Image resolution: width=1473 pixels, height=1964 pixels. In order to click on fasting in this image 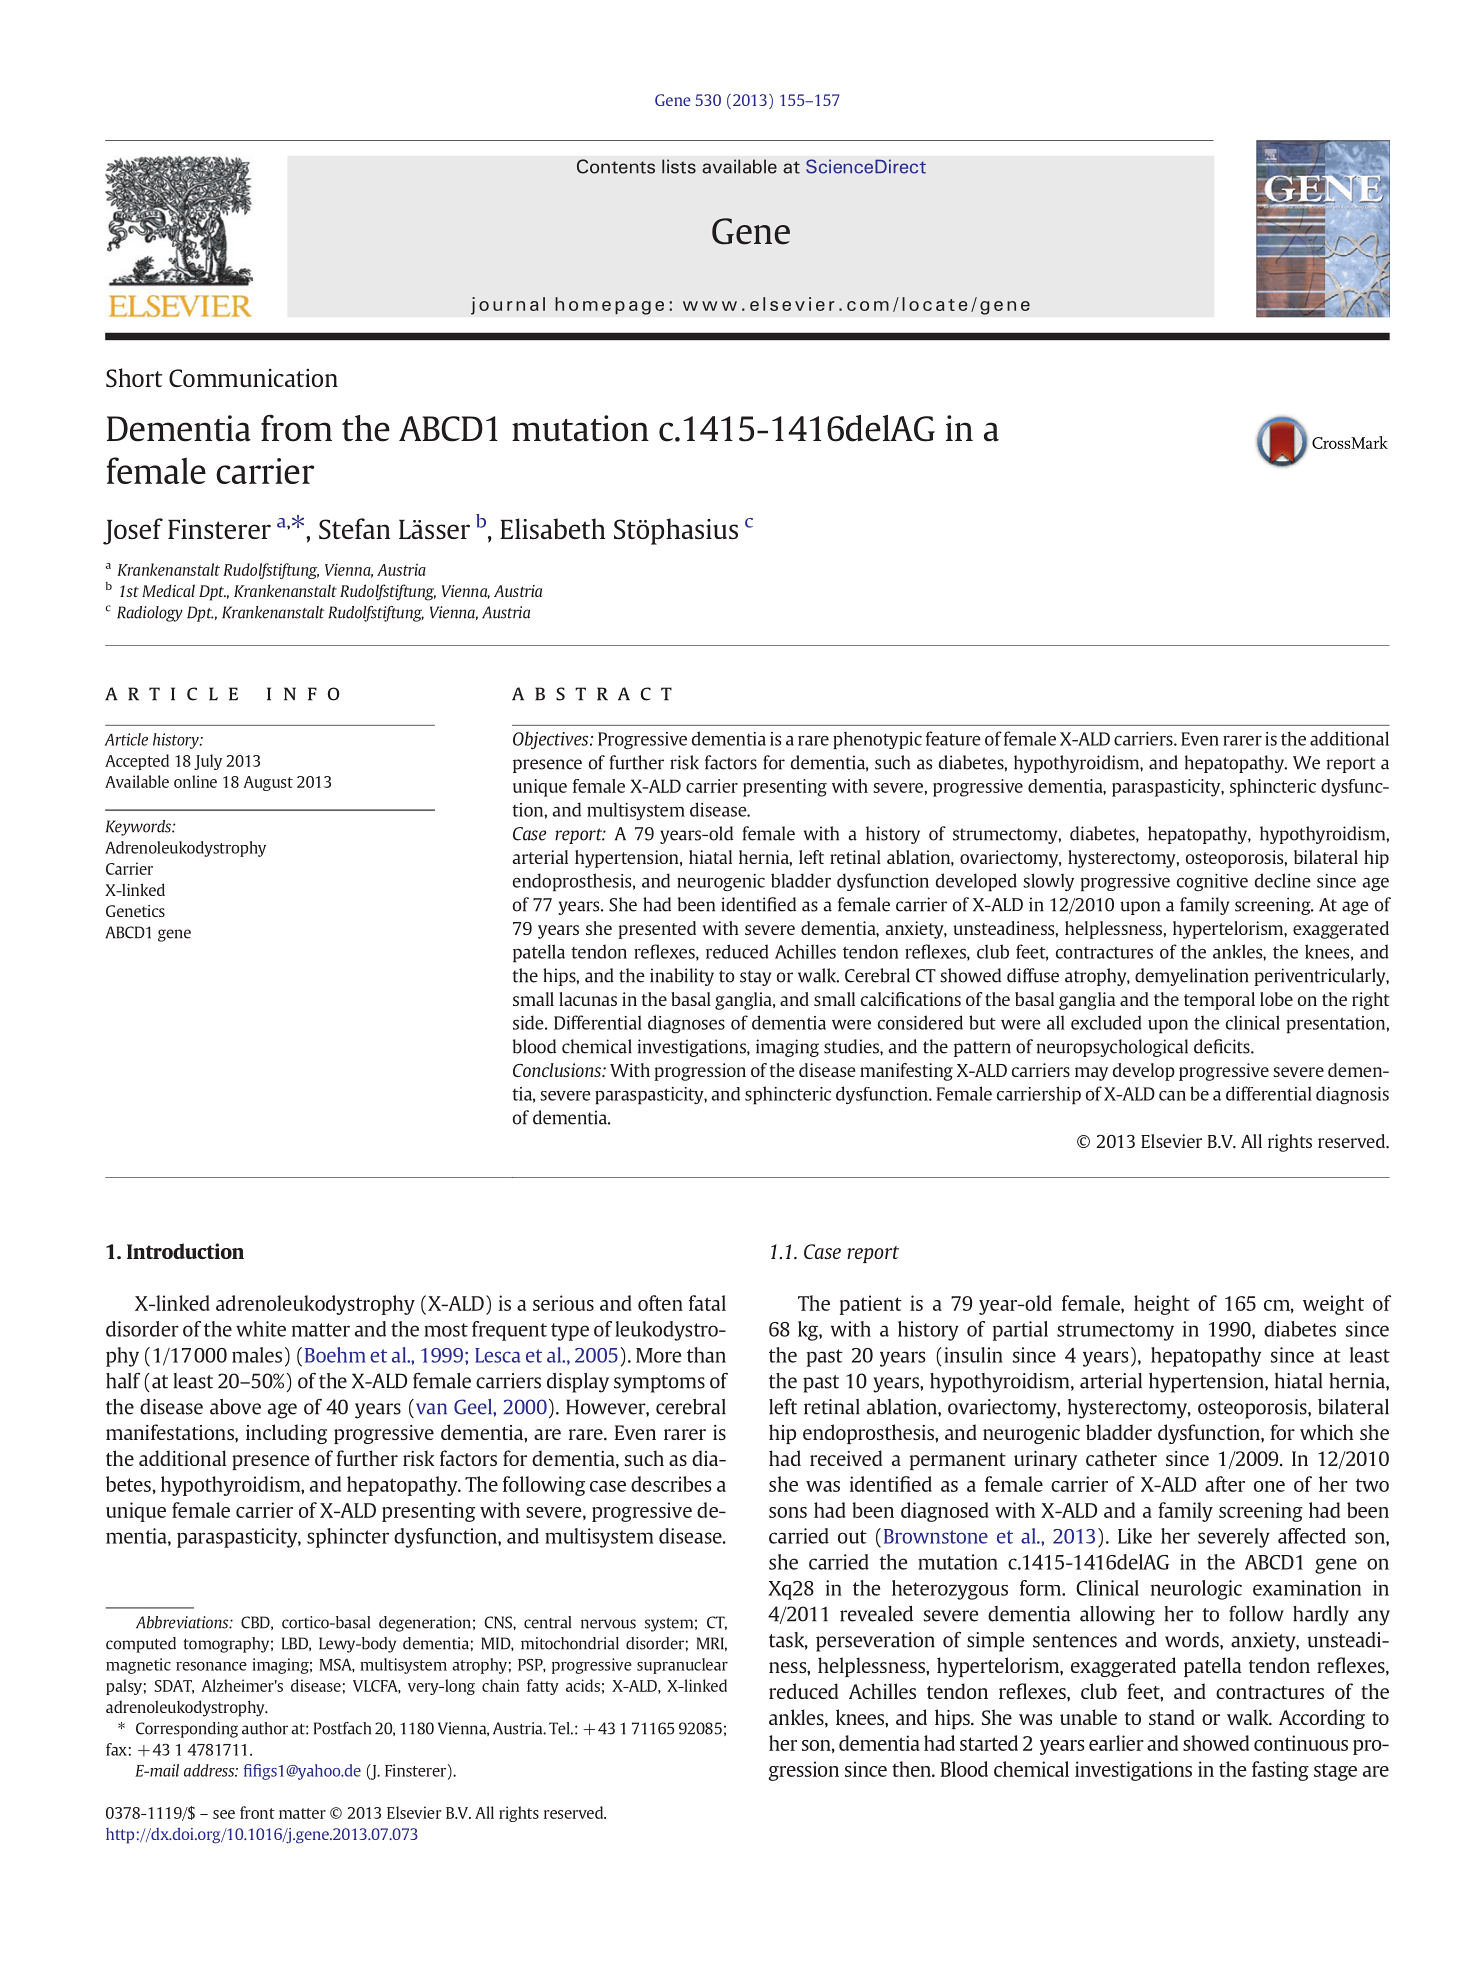, I will do `click(1280, 1771)`.
